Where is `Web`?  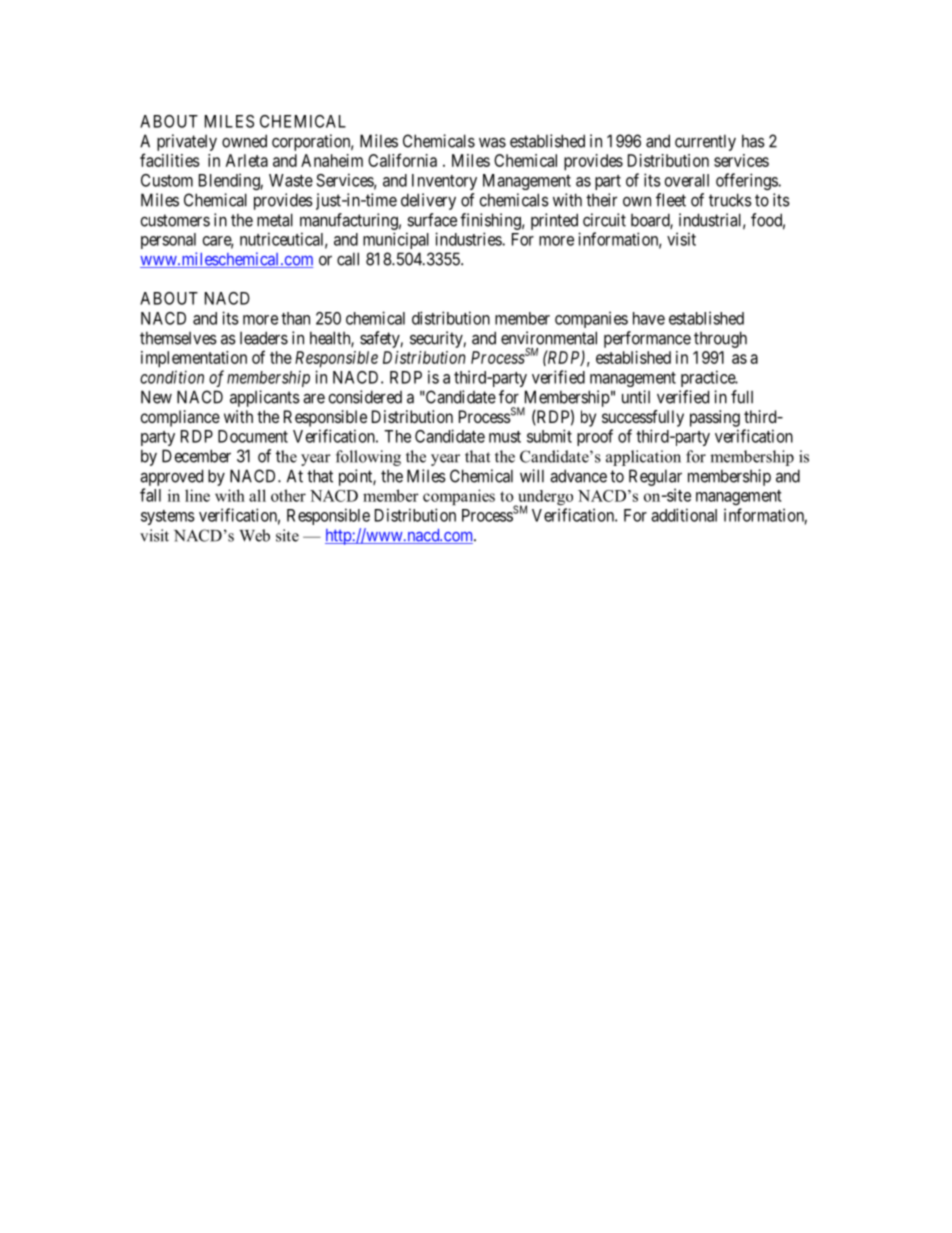 Web is located at coordinates (254, 535).
